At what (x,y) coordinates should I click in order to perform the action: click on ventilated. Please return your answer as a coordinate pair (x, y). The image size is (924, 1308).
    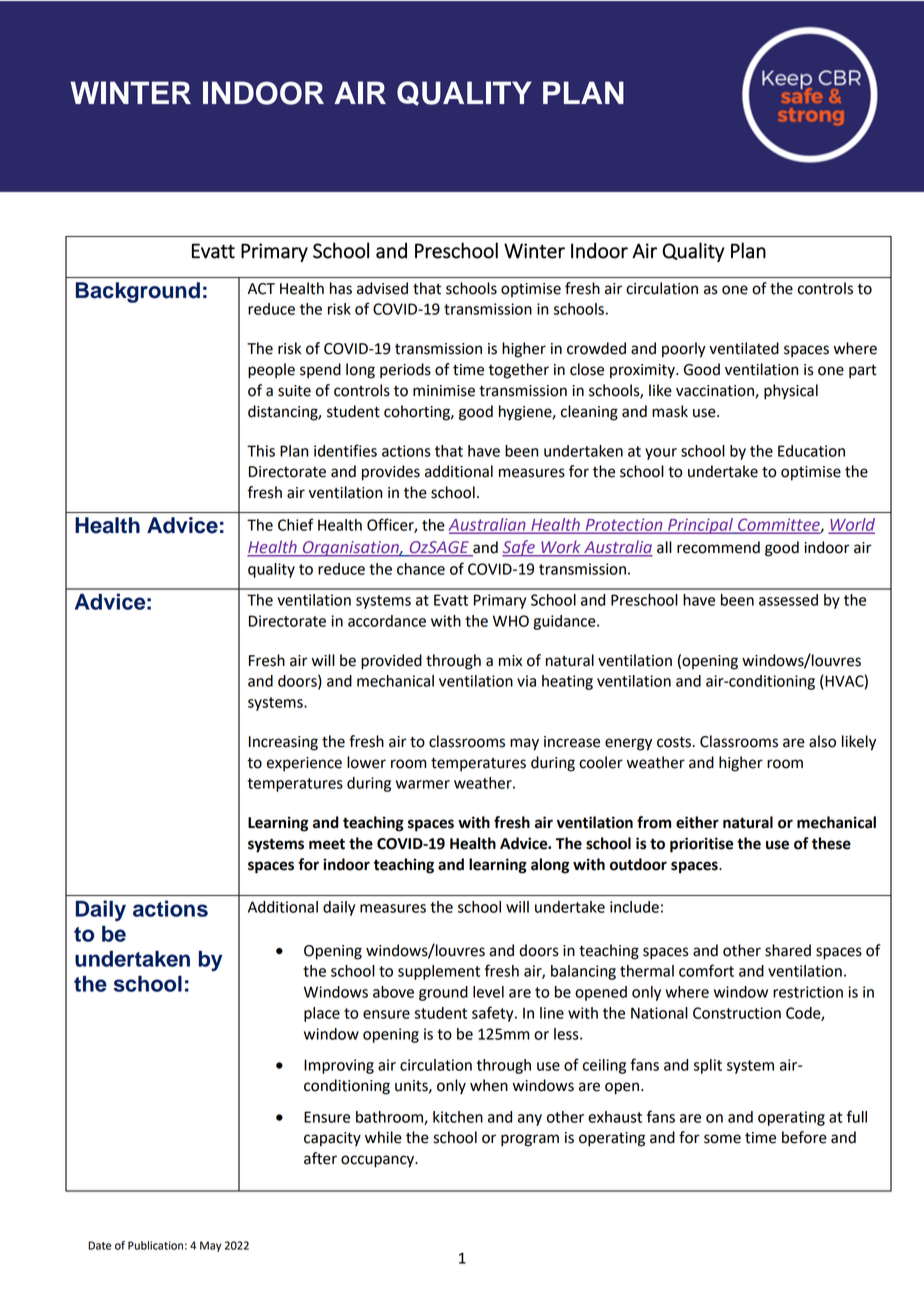
    Looking at the image, I should click on (744, 348).
